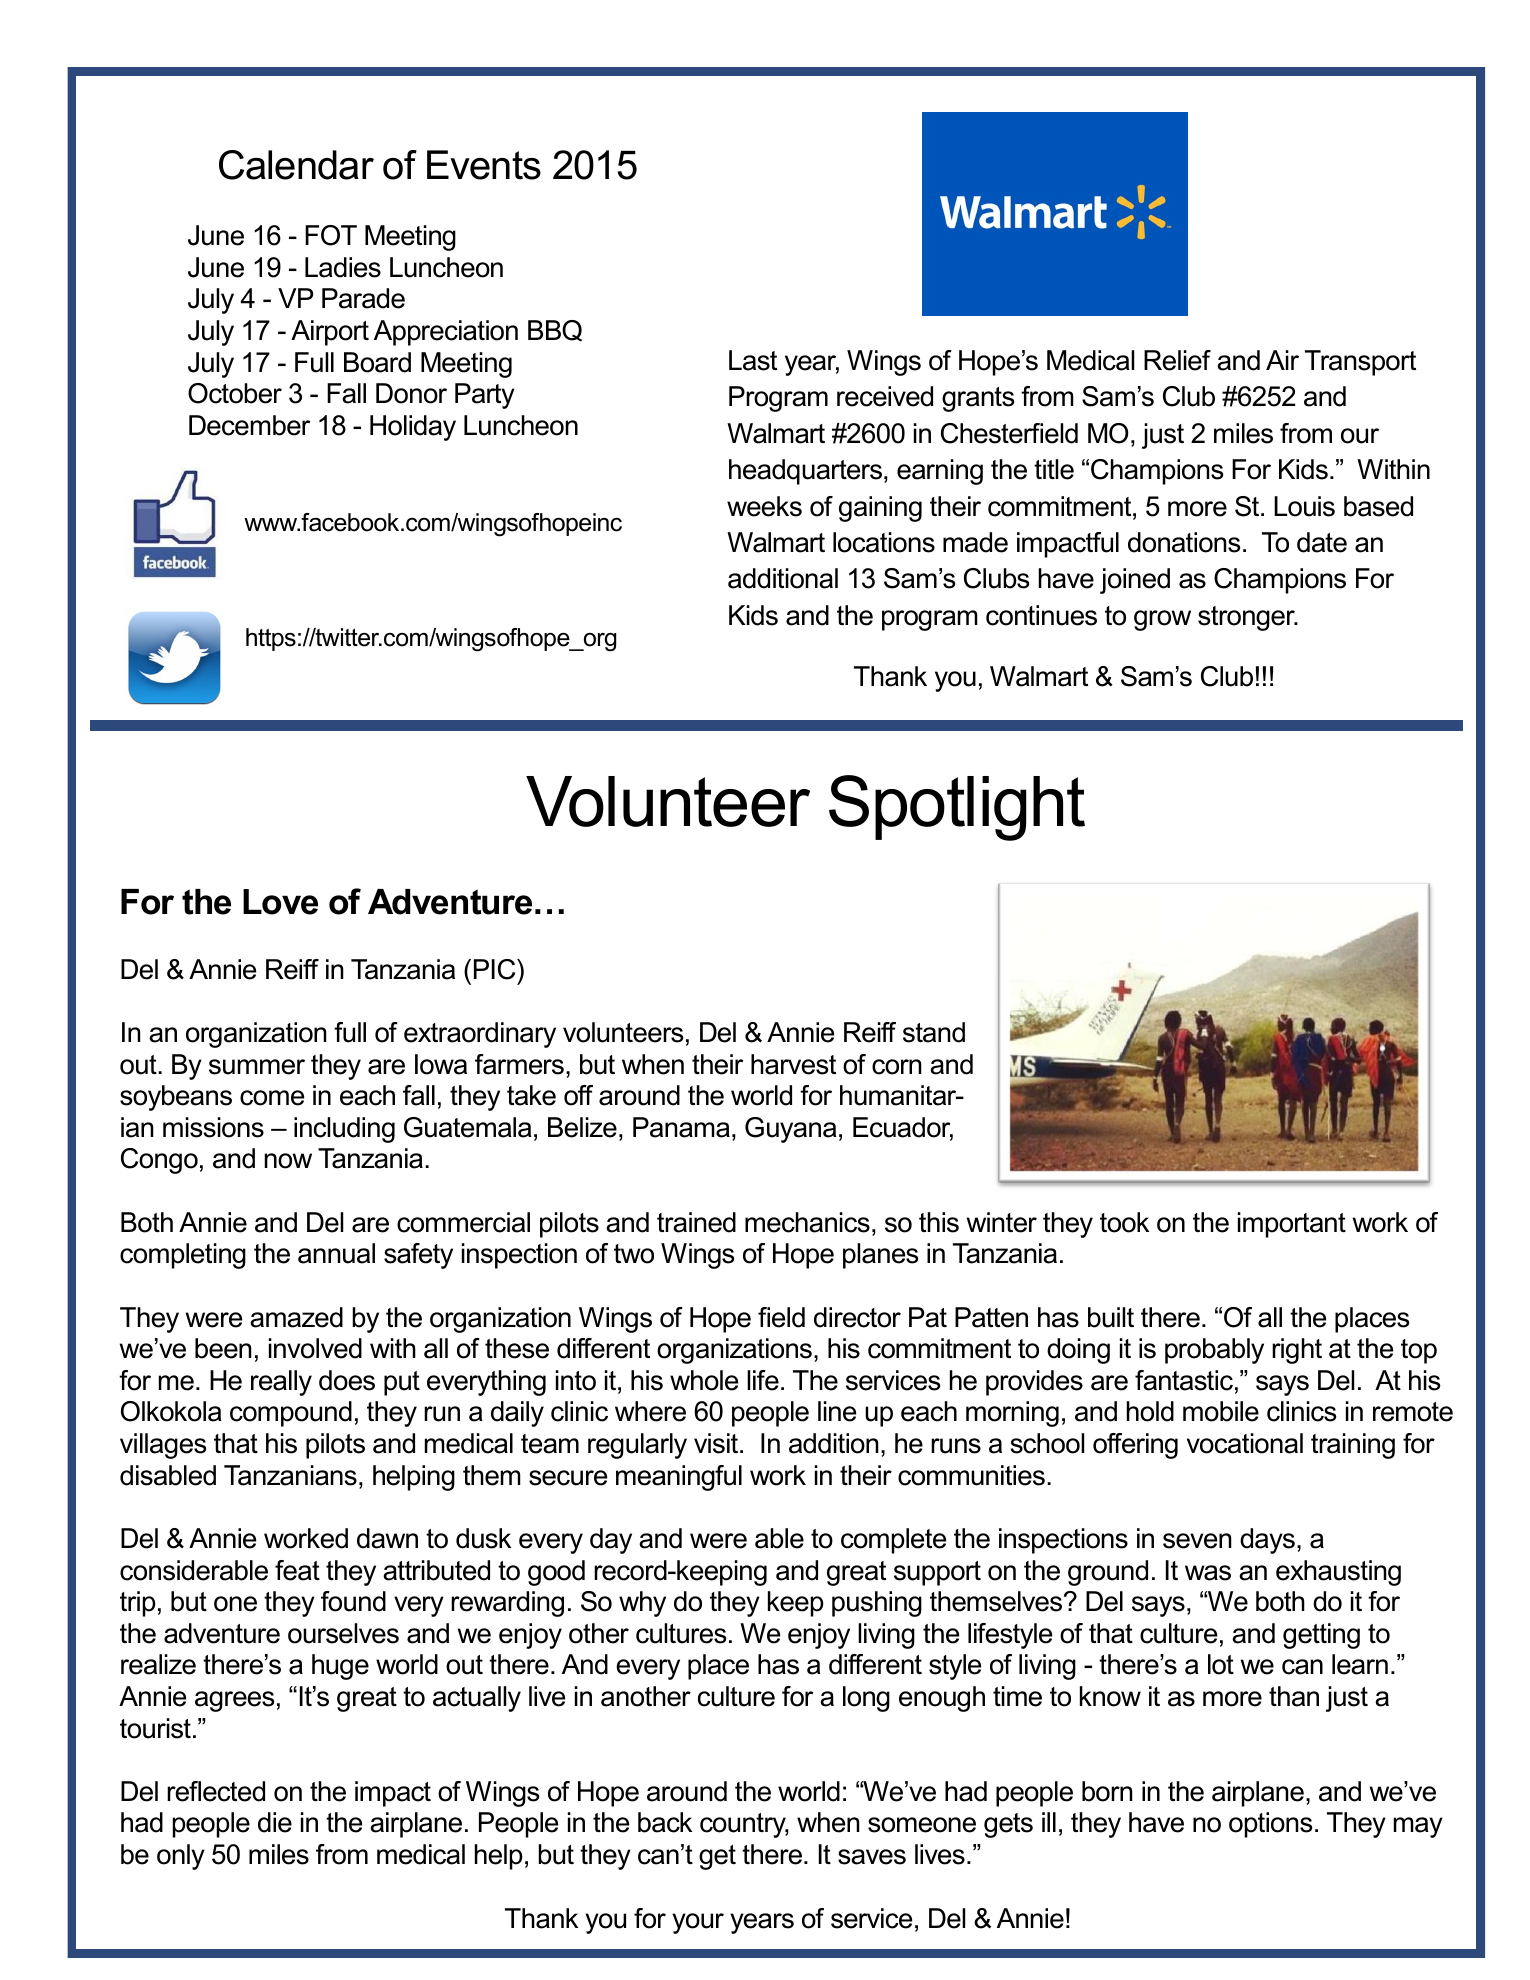  What do you see at coordinates (753, 360) in the screenshot?
I see `Last` at bounding box center [753, 360].
